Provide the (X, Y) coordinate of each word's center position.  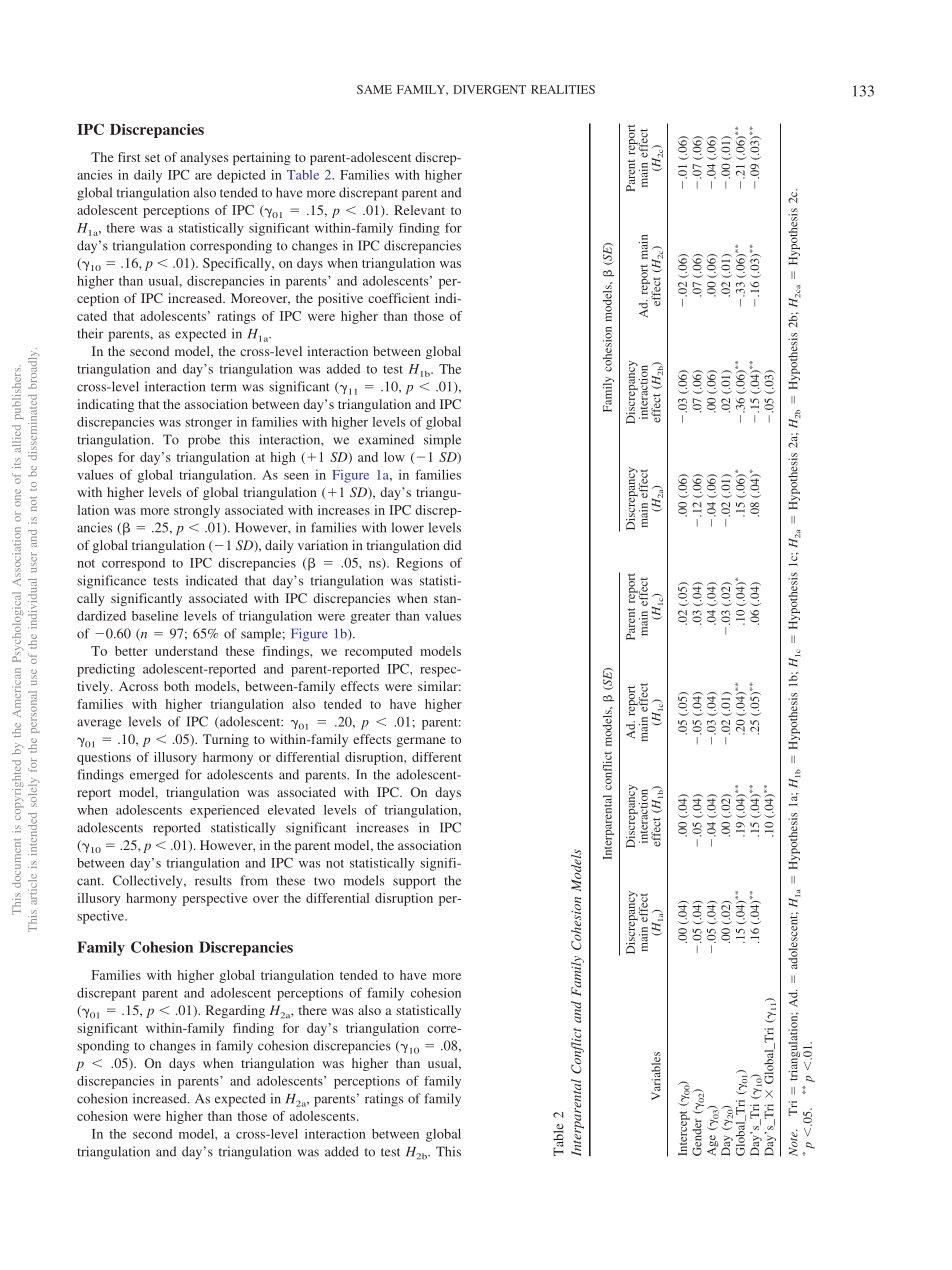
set (152, 158)
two (324, 881)
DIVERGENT (489, 89)
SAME (374, 89)
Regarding (235, 1011)
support (414, 883)
